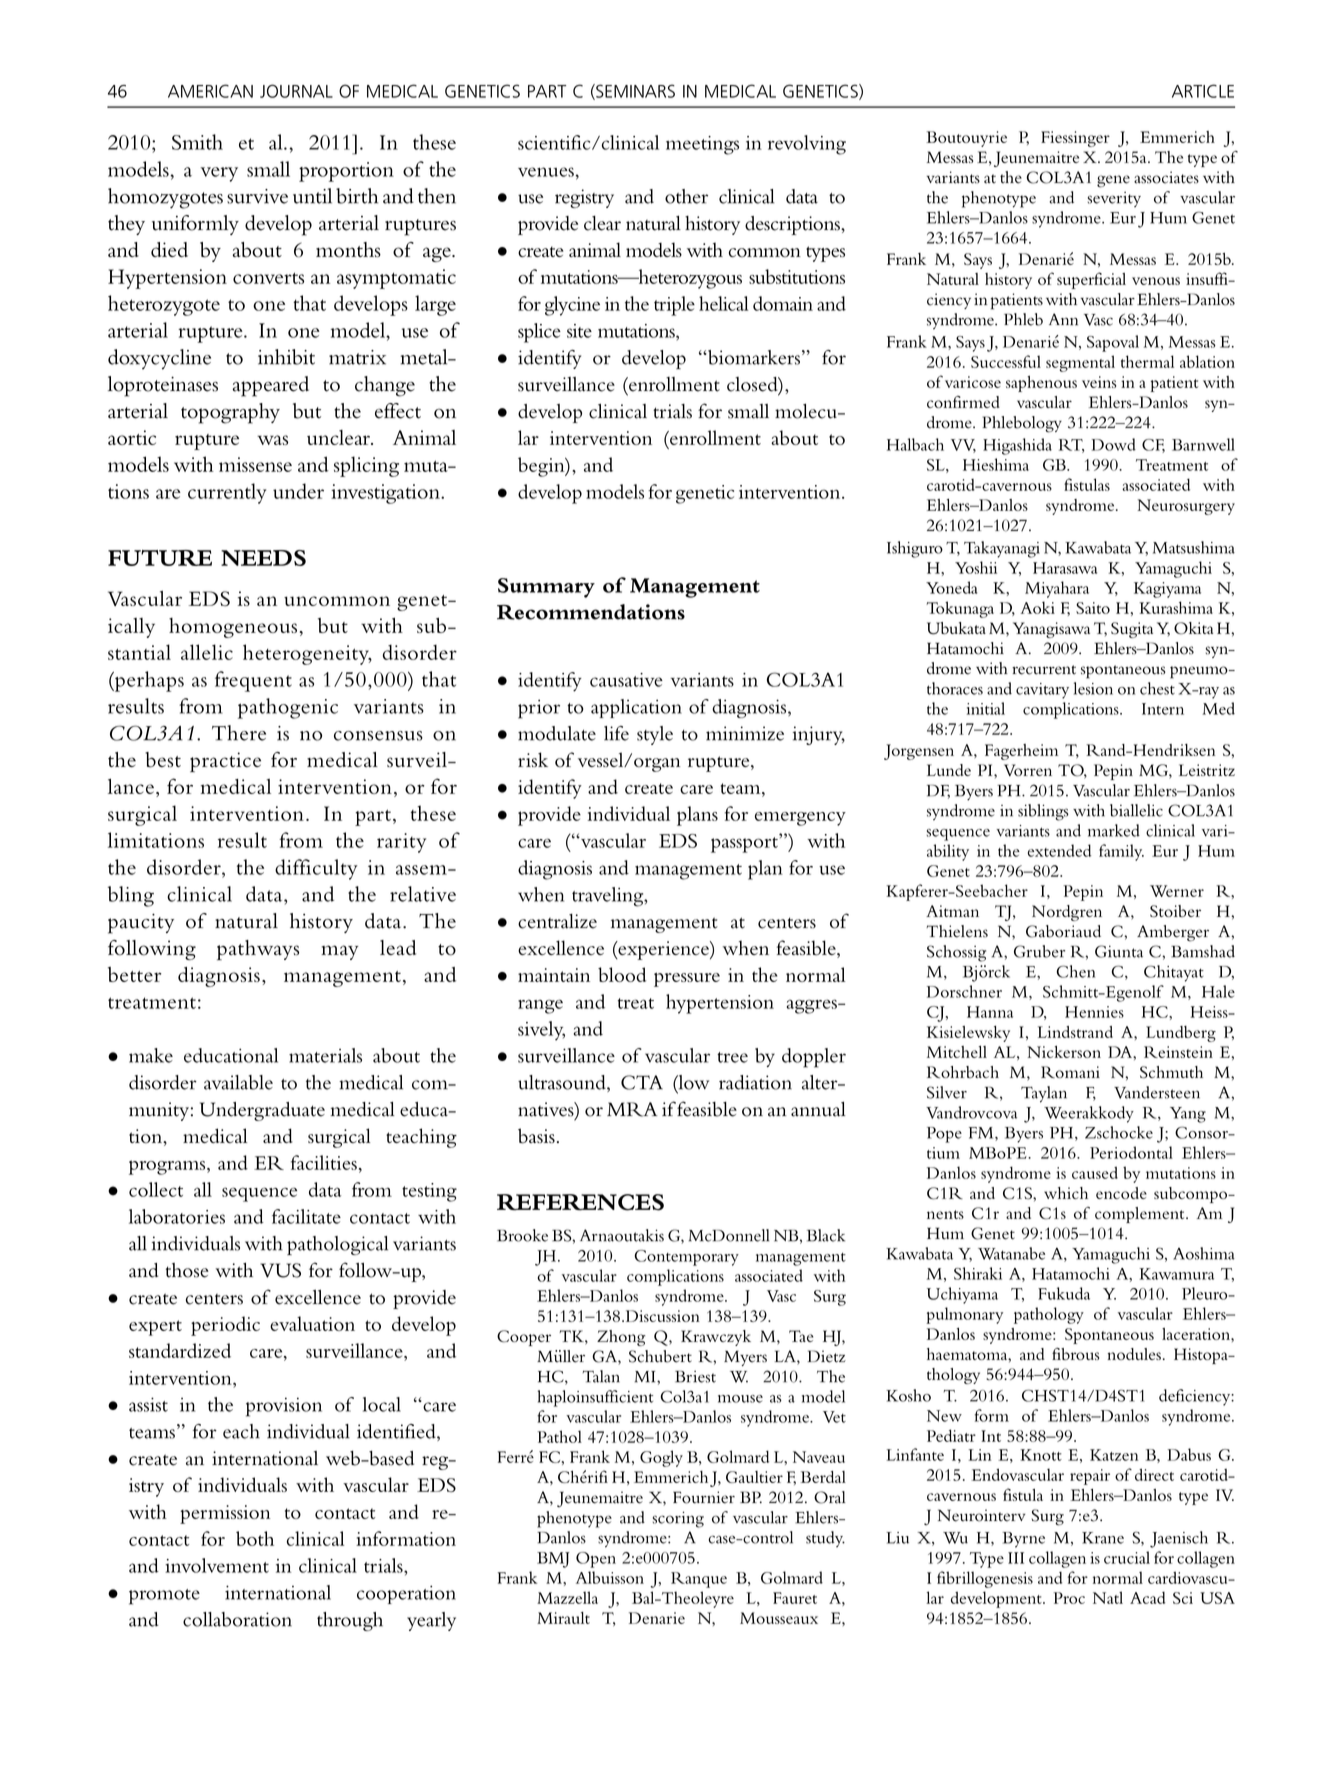  What do you see at coordinates (745, 843) in the screenshot?
I see `passport` at bounding box center [745, 843].
